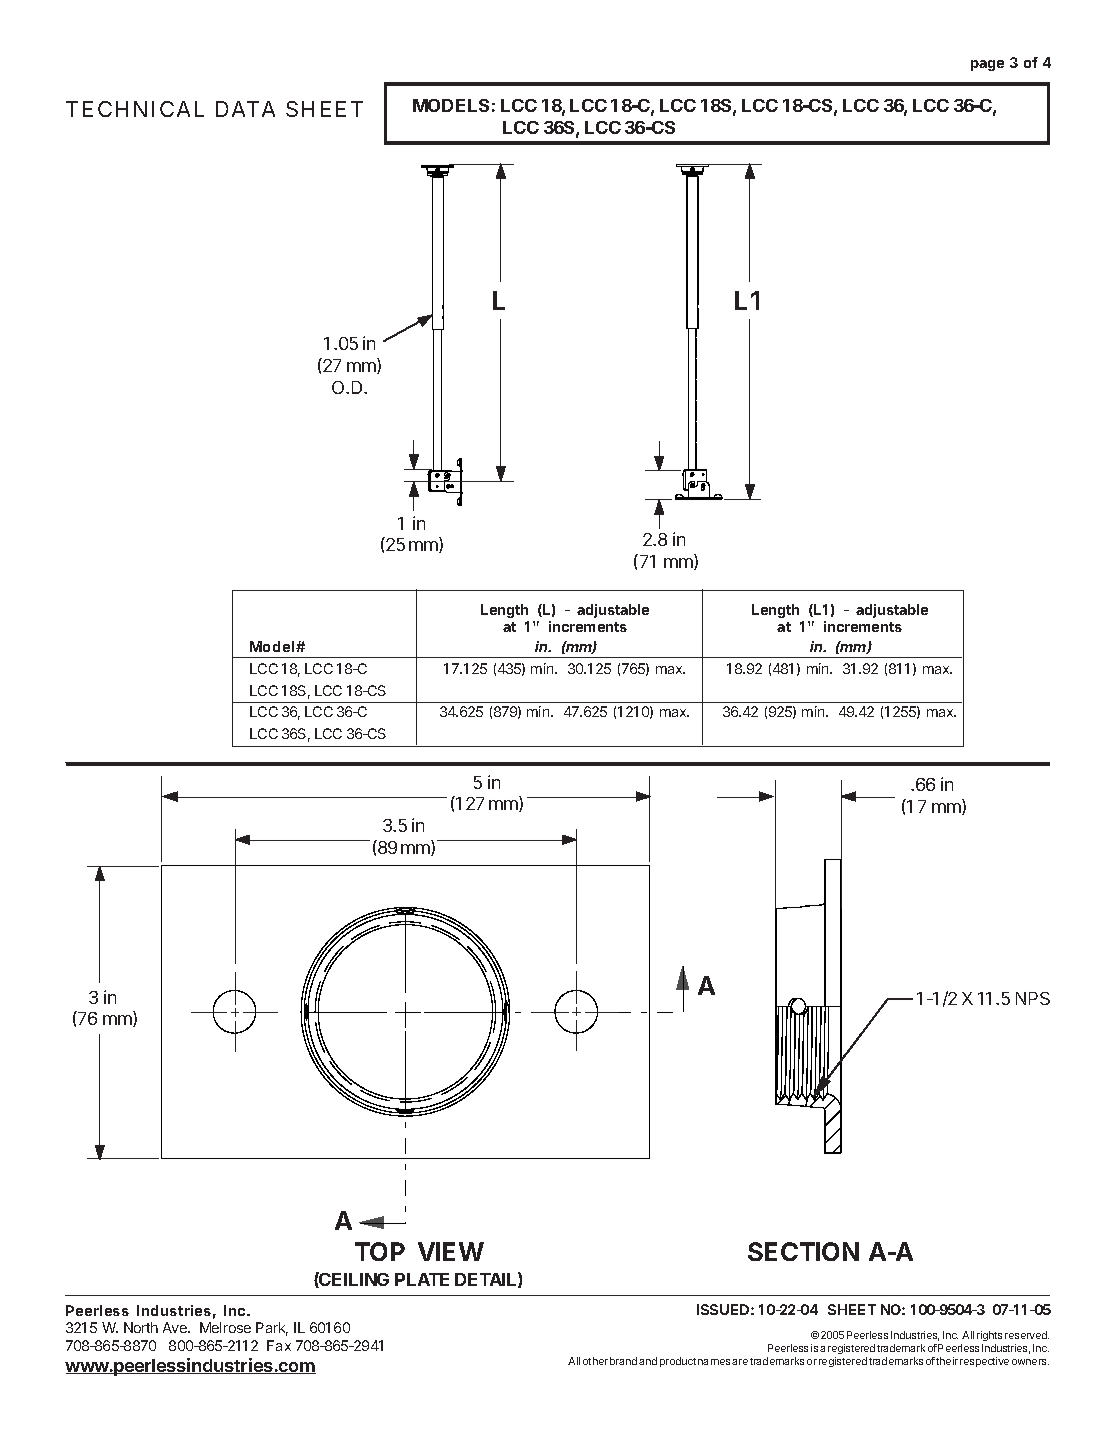  What do you see at coordinates (595, 1361) in the document?
I see `other` at bounding box center [595, 1361].
